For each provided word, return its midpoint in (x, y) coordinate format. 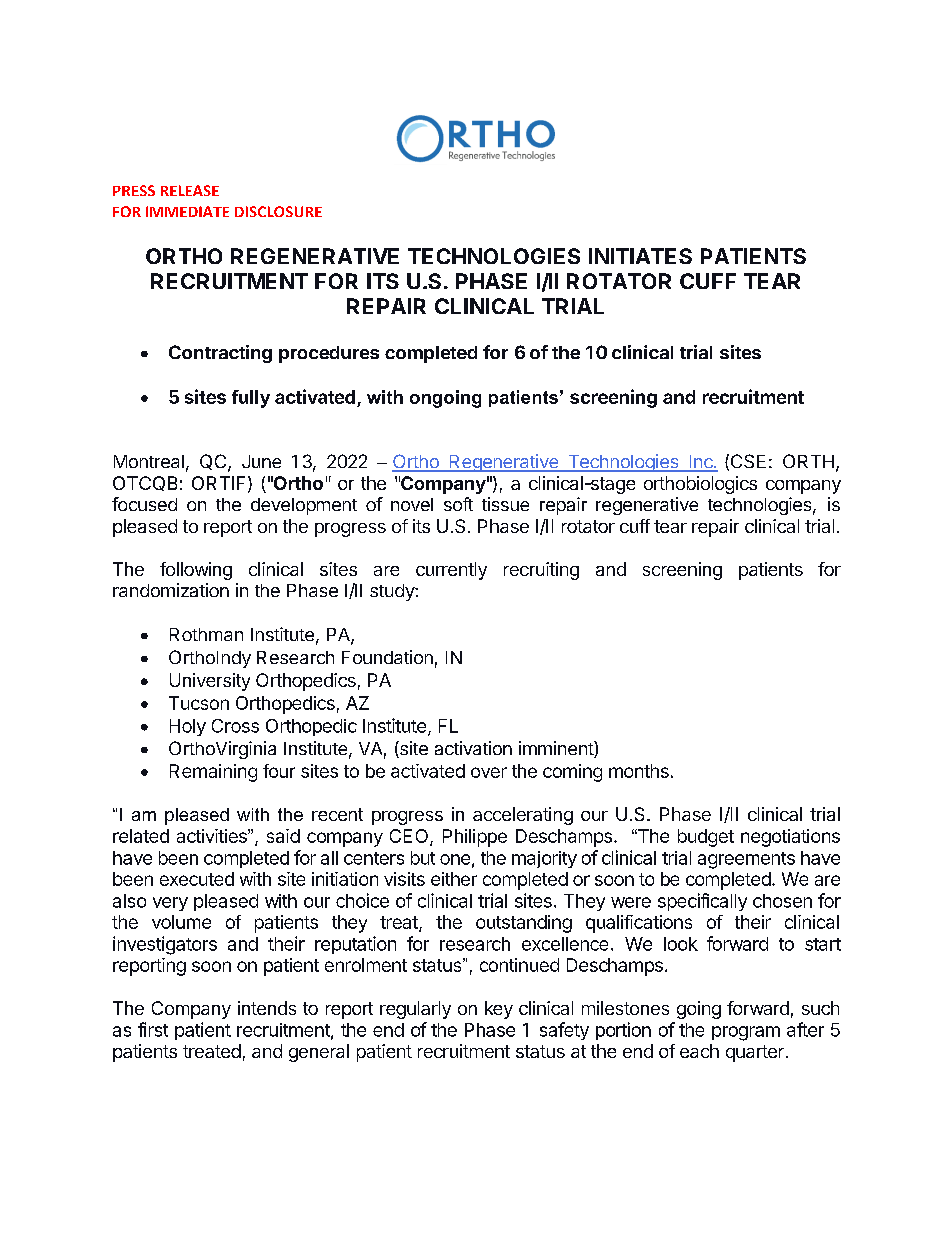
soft (458, 504)
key (499, 1010)
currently (451, 571)
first (153, 1029)
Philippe (475, 838)
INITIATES (640, 256)
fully (251, 399)
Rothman (206, 634)
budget (706, 838)
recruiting (541, 571)
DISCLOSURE (278, 211)
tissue (505, 504)
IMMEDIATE (187, 211)
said (283, 836)
